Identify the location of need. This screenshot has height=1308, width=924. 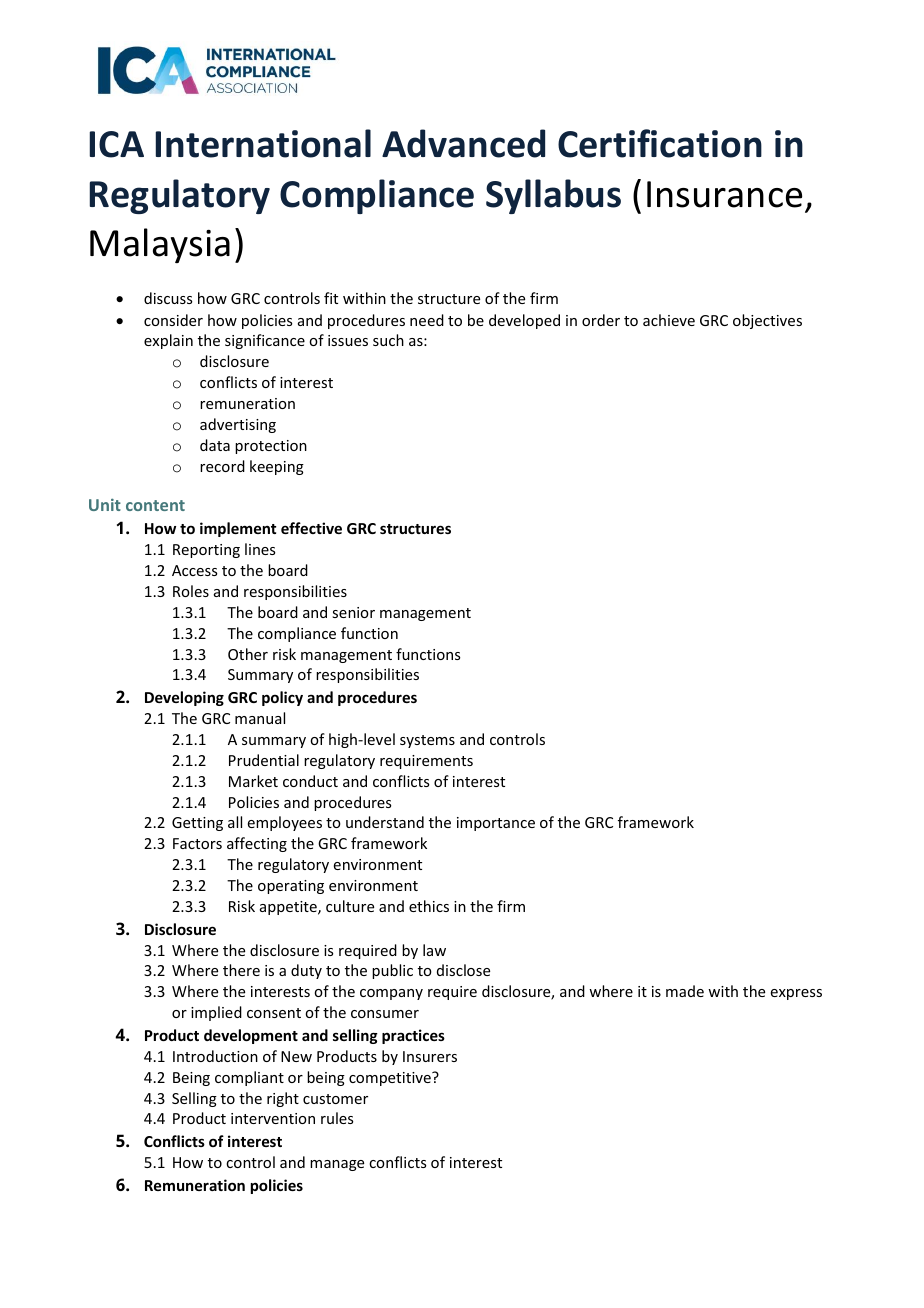
(427, 320).
